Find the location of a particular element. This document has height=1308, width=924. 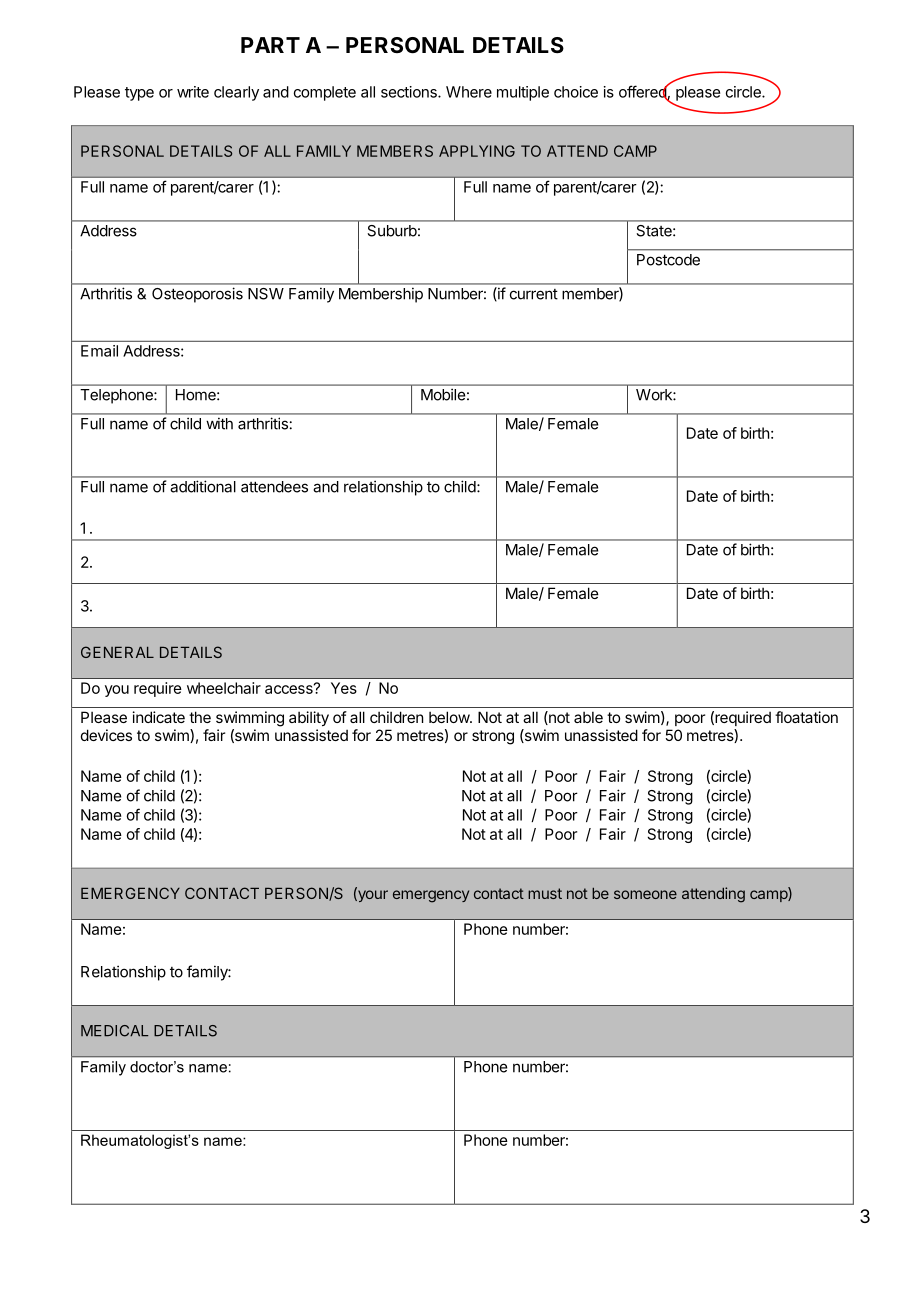

choice is located at coordinates (576, 92).
